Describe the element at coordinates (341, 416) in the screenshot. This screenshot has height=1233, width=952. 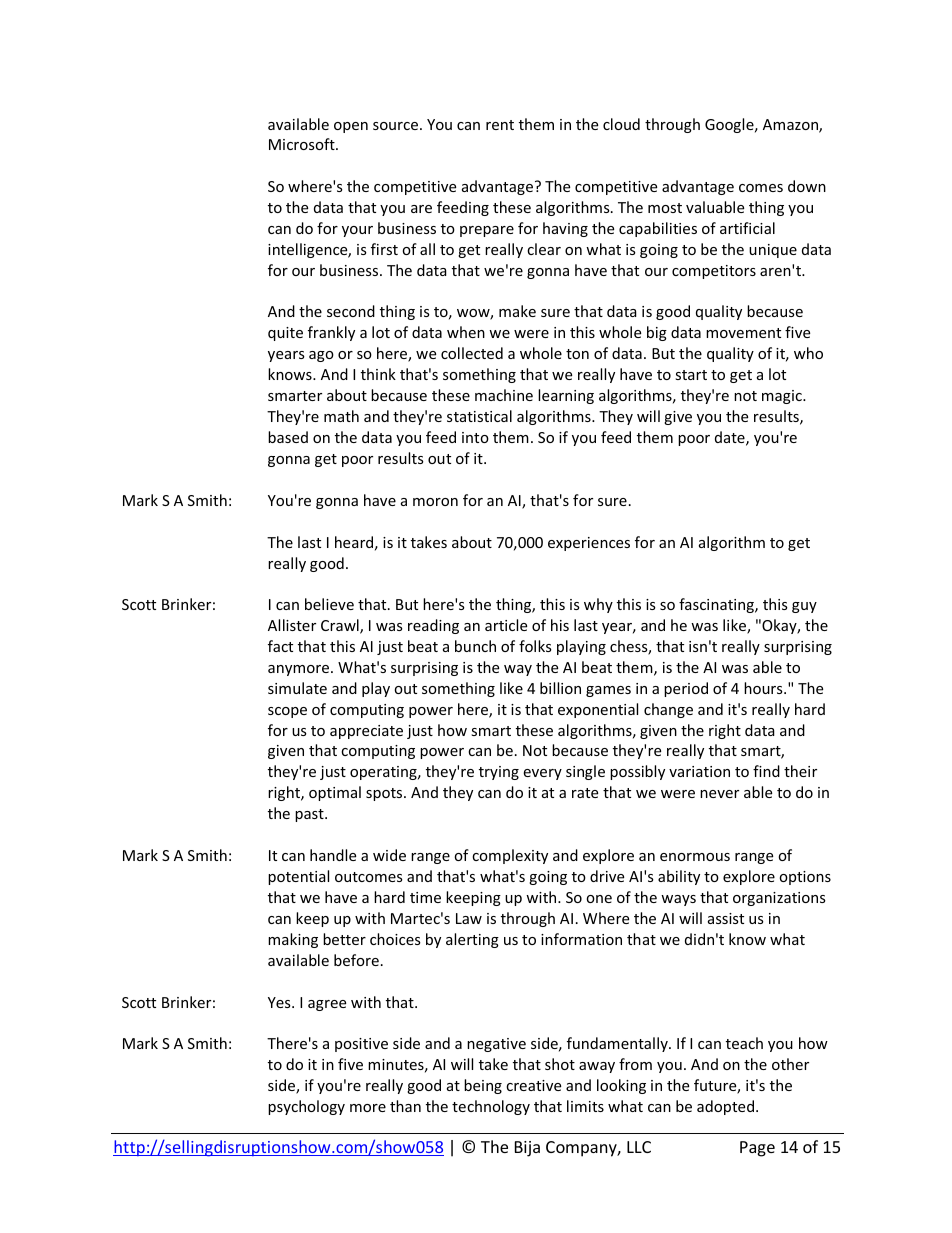
I see `math` at that location.
